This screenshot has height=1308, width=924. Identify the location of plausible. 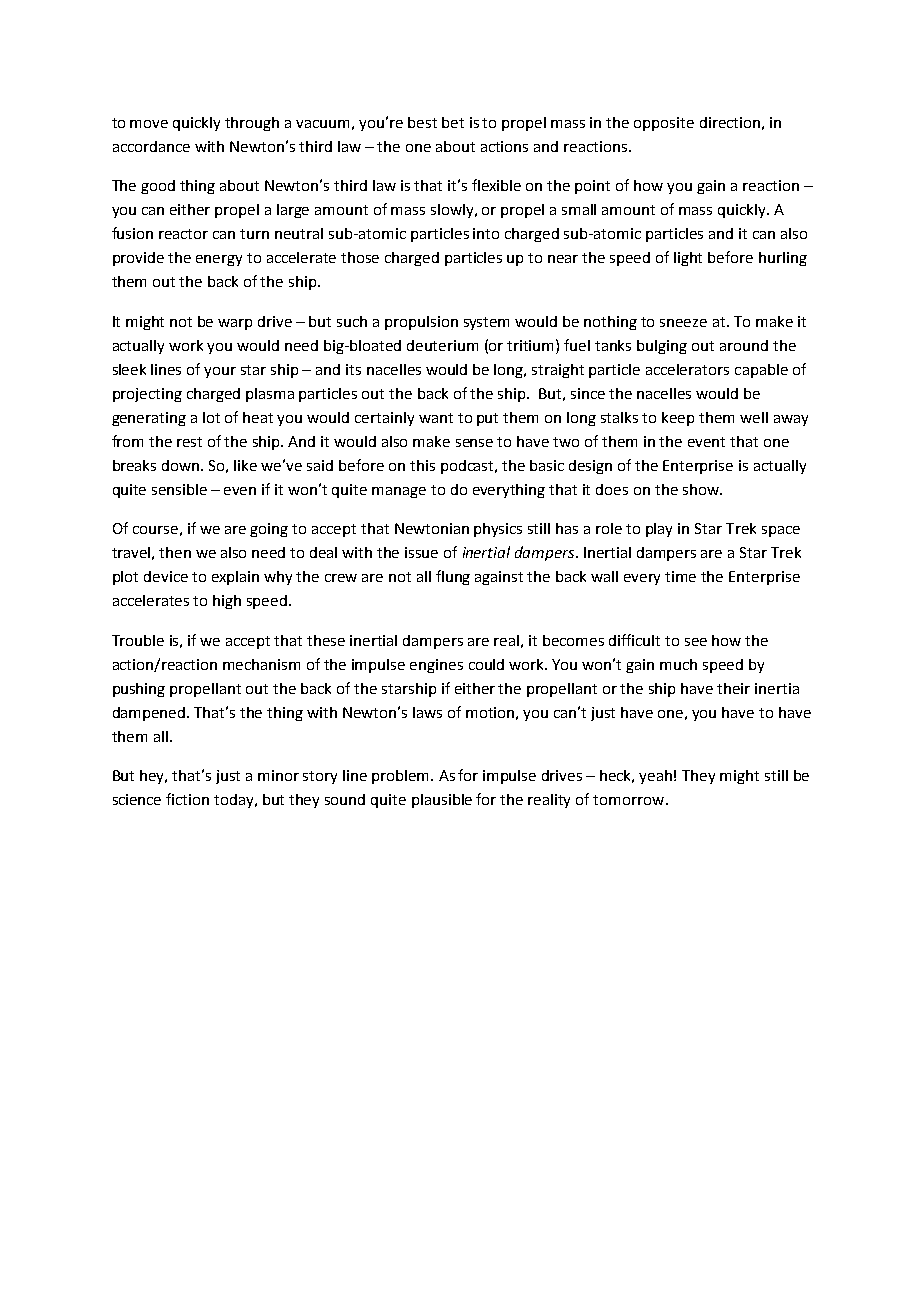
(442, 801).
